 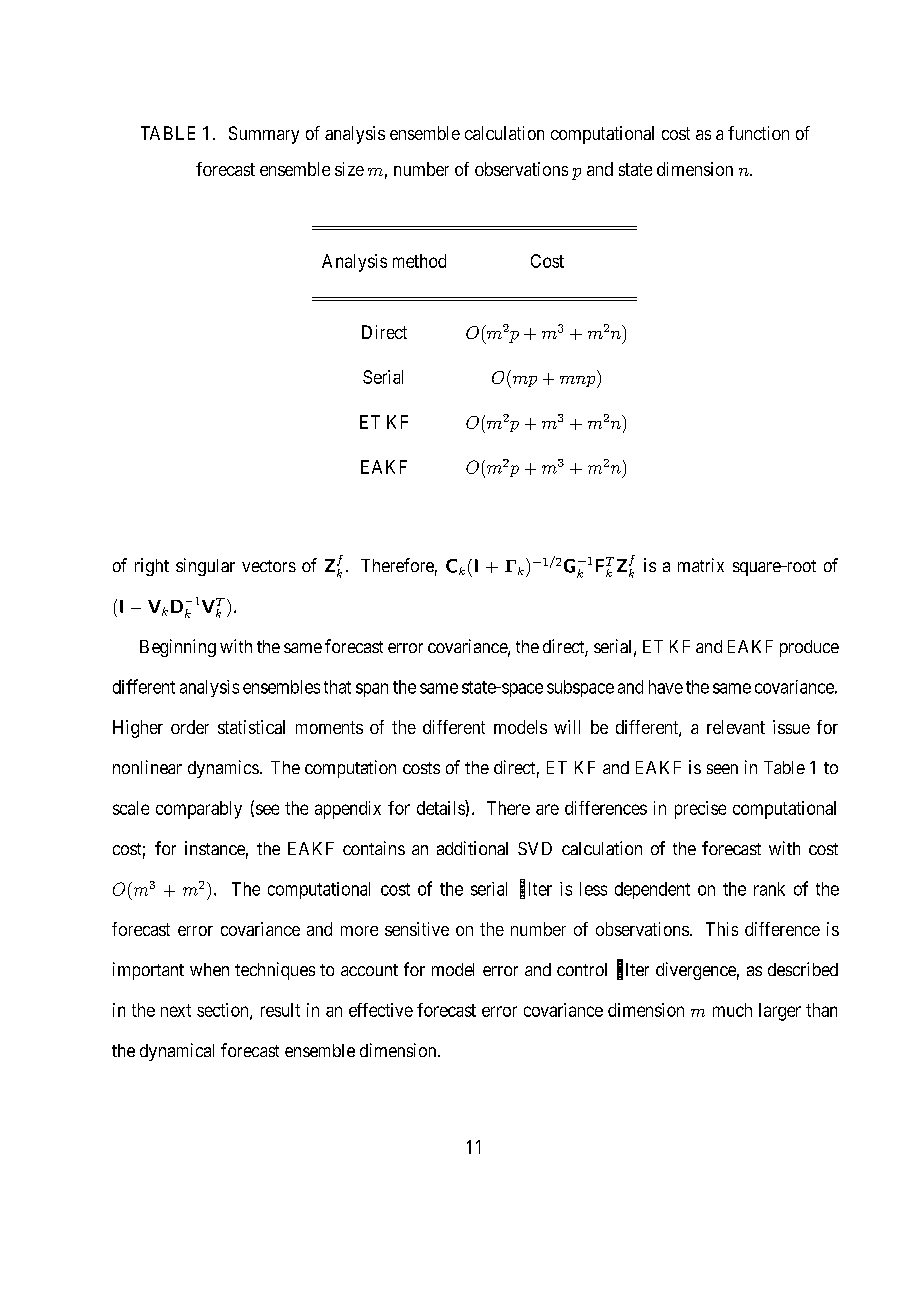 What do you see at coordinates (381, 1010) in the screenshot?
I see `effective` at bounding box center [381, 1010].
